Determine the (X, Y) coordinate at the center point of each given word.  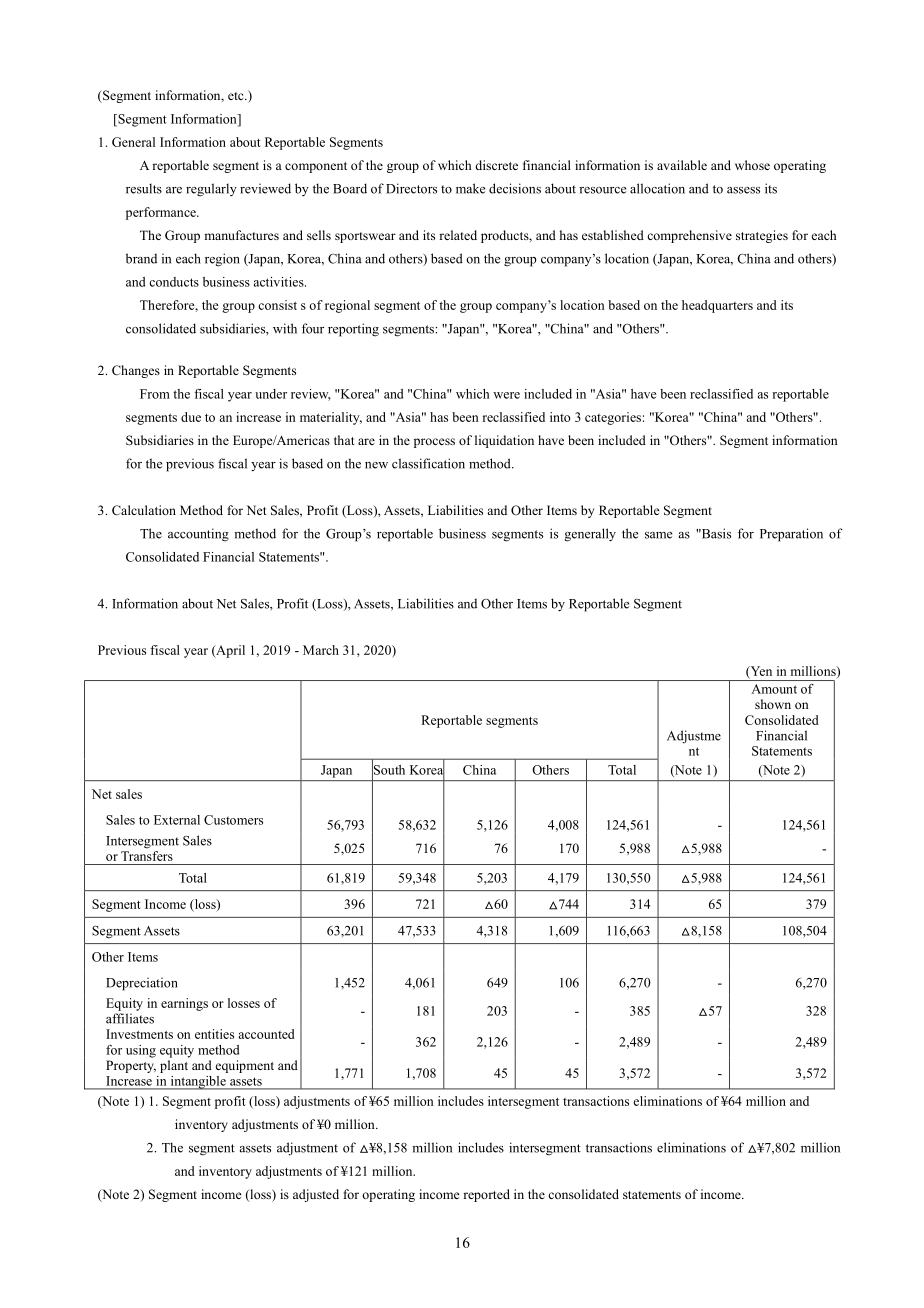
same (658, 535)
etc (237, 96)
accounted (266, 1034)
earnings (184, 1004)
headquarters (717, 306)
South (388, 769)
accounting (198, 535)
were (506, 395)
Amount (774, 689)
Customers (233, 820)
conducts (174, 282)
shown (773, 704)
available (682, 165)
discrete (496, 165)
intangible (198, 1083)
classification (428, 463)
